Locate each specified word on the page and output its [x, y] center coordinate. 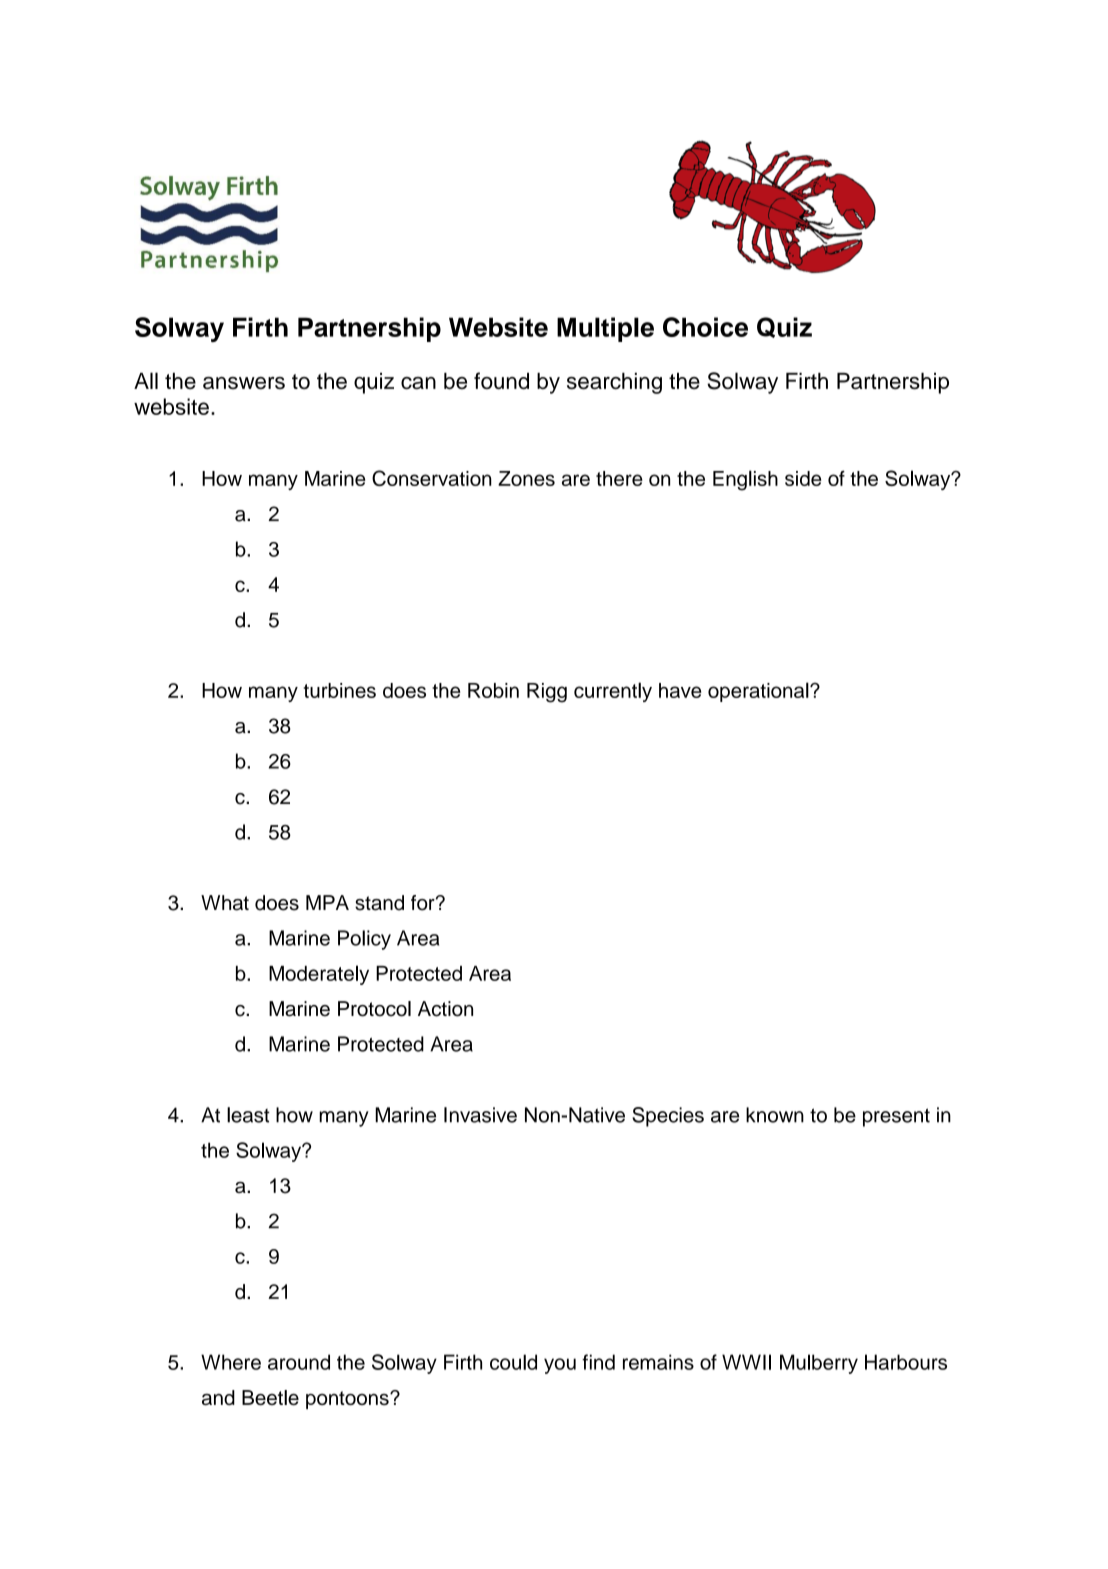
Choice [705, 327]
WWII [746, 1362]
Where [231, 1362]
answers [244, 383]
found [501, 381]
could [513, 1362]
